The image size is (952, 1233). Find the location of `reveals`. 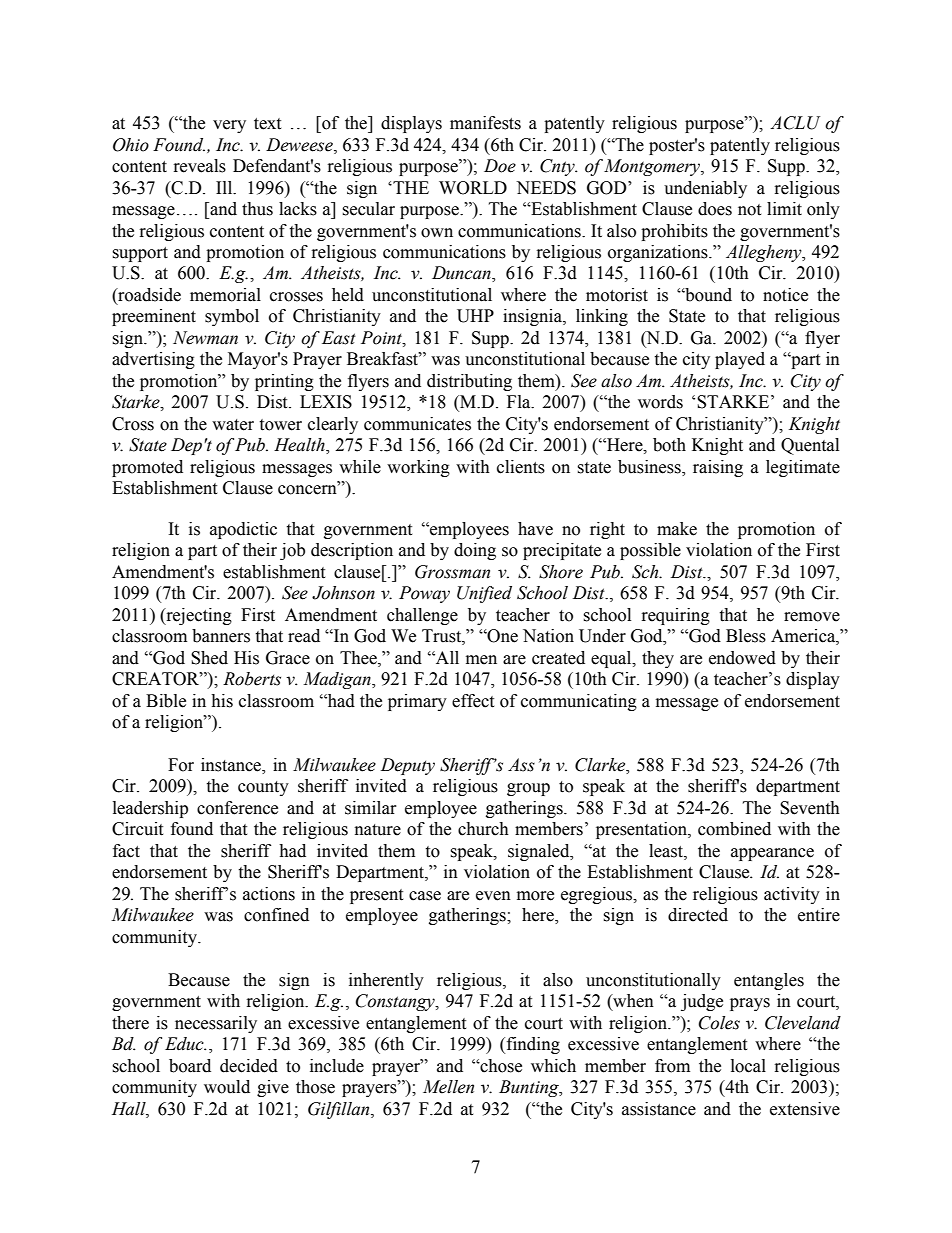

reveals is located at coordinates (200, 166).
